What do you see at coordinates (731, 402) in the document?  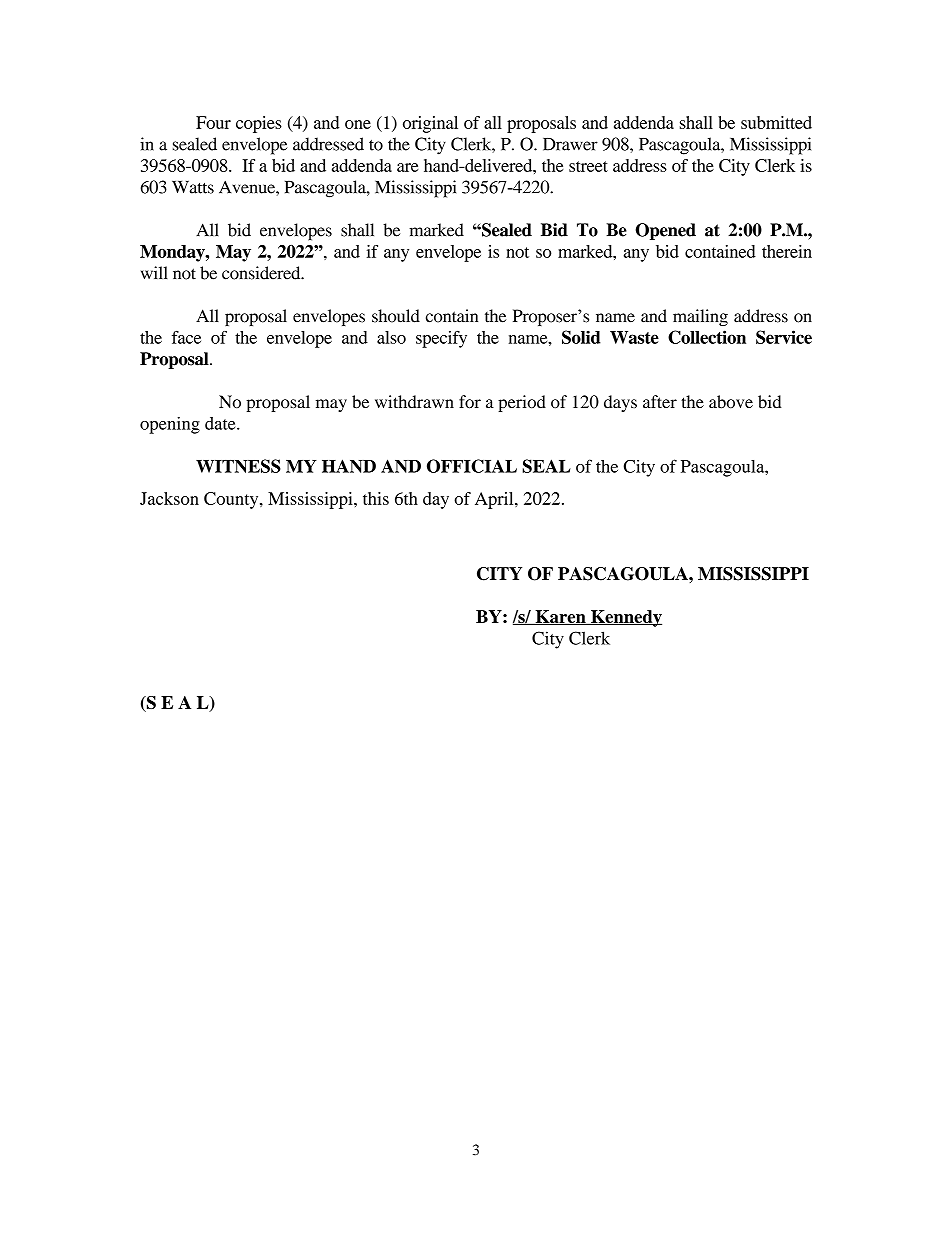 I see `above` at bounding box center [731, 402].
